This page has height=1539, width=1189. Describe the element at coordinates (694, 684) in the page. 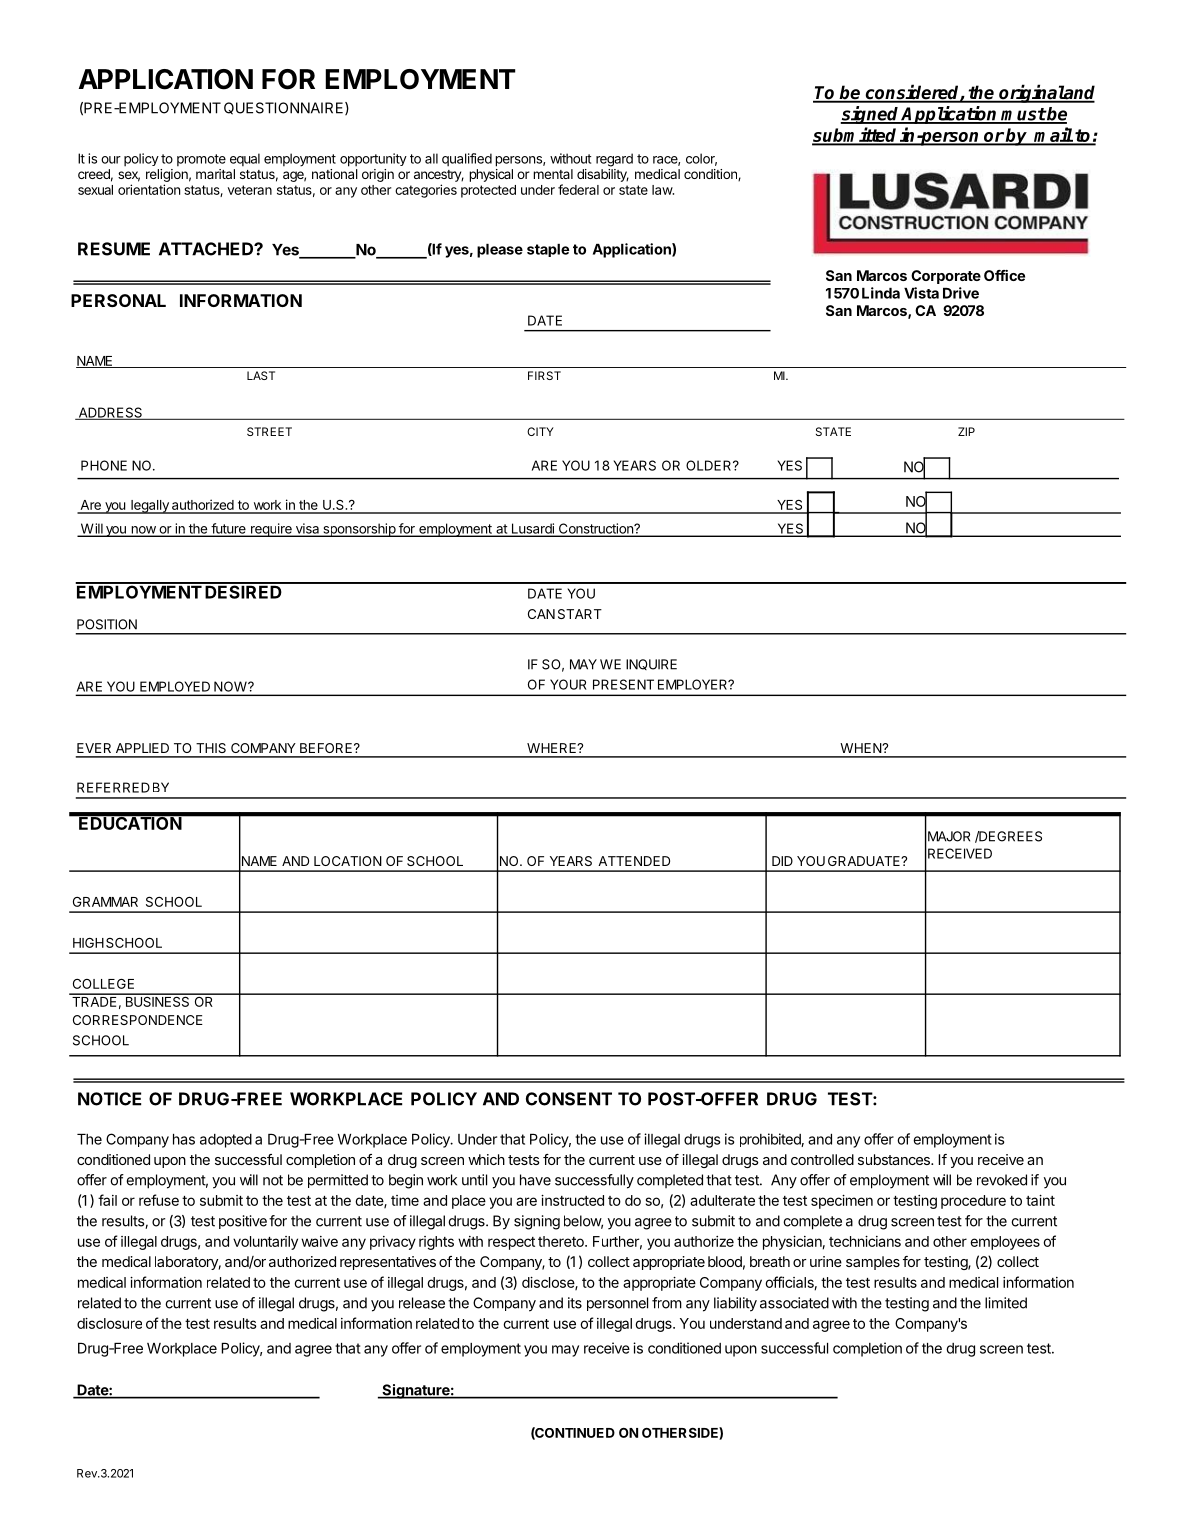

I see `EMPLOYER` at that location.
